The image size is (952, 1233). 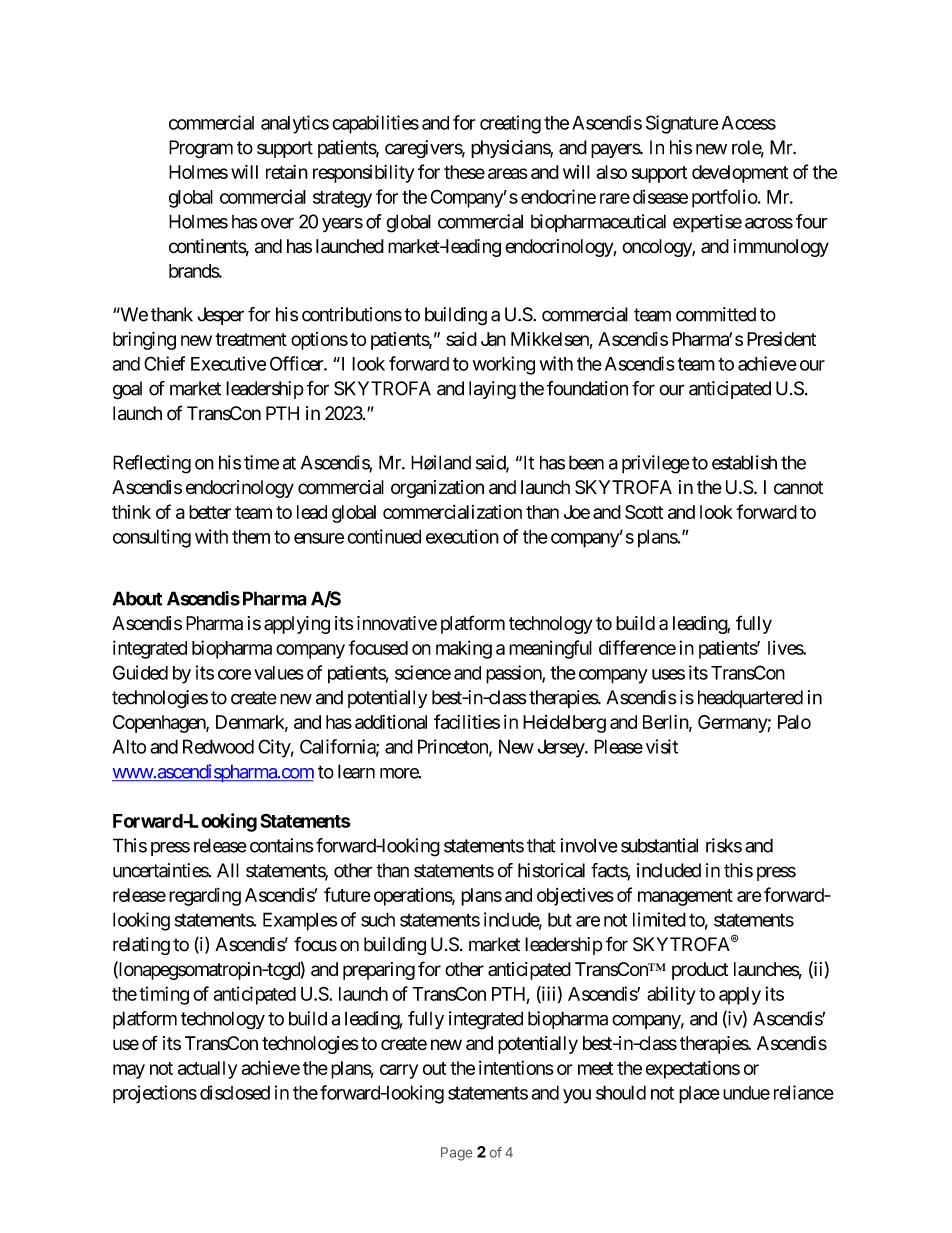 I want to click on Program, so click(x=201, y=149).
